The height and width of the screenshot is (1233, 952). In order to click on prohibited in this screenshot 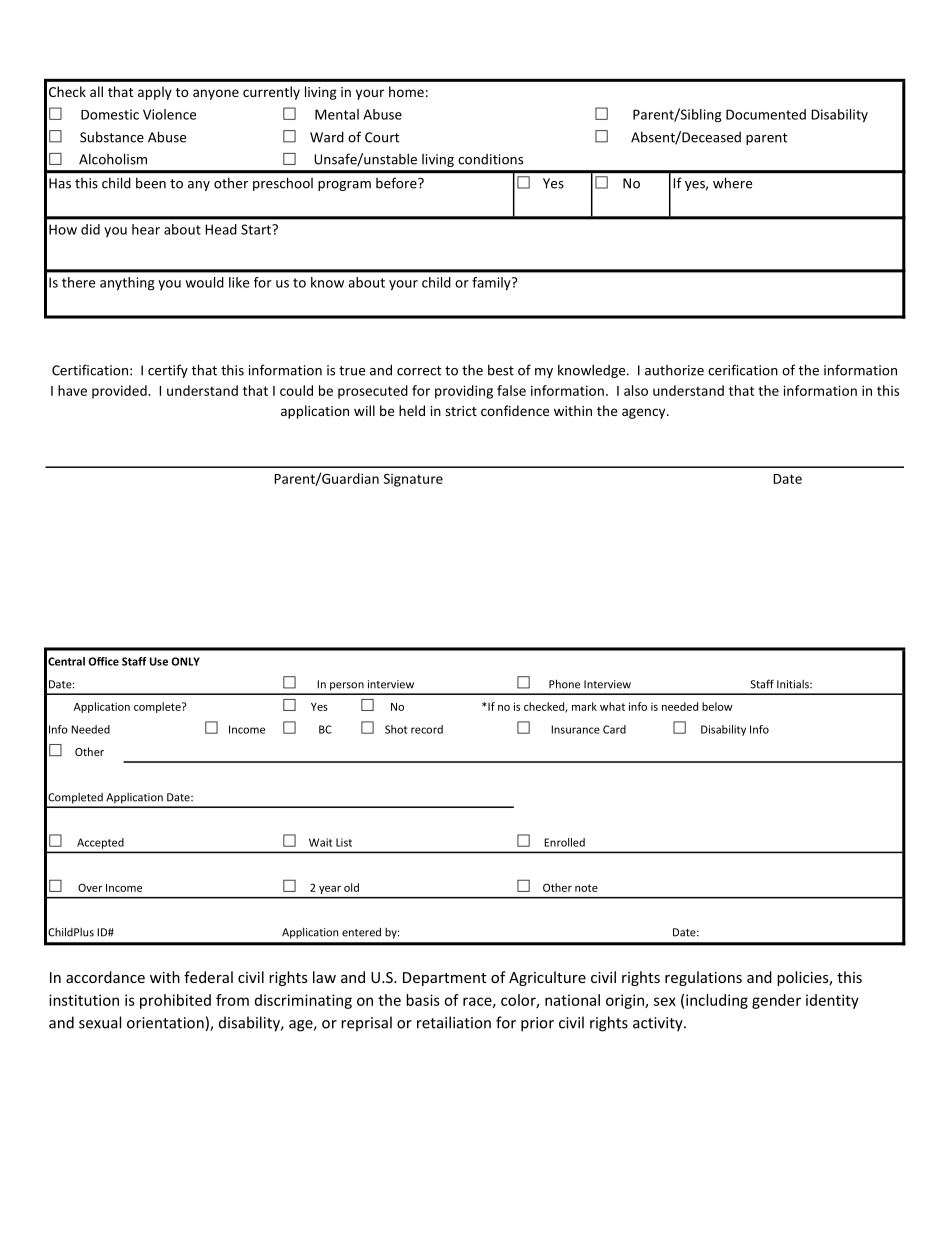, I will do `click(175, 1001)`.
